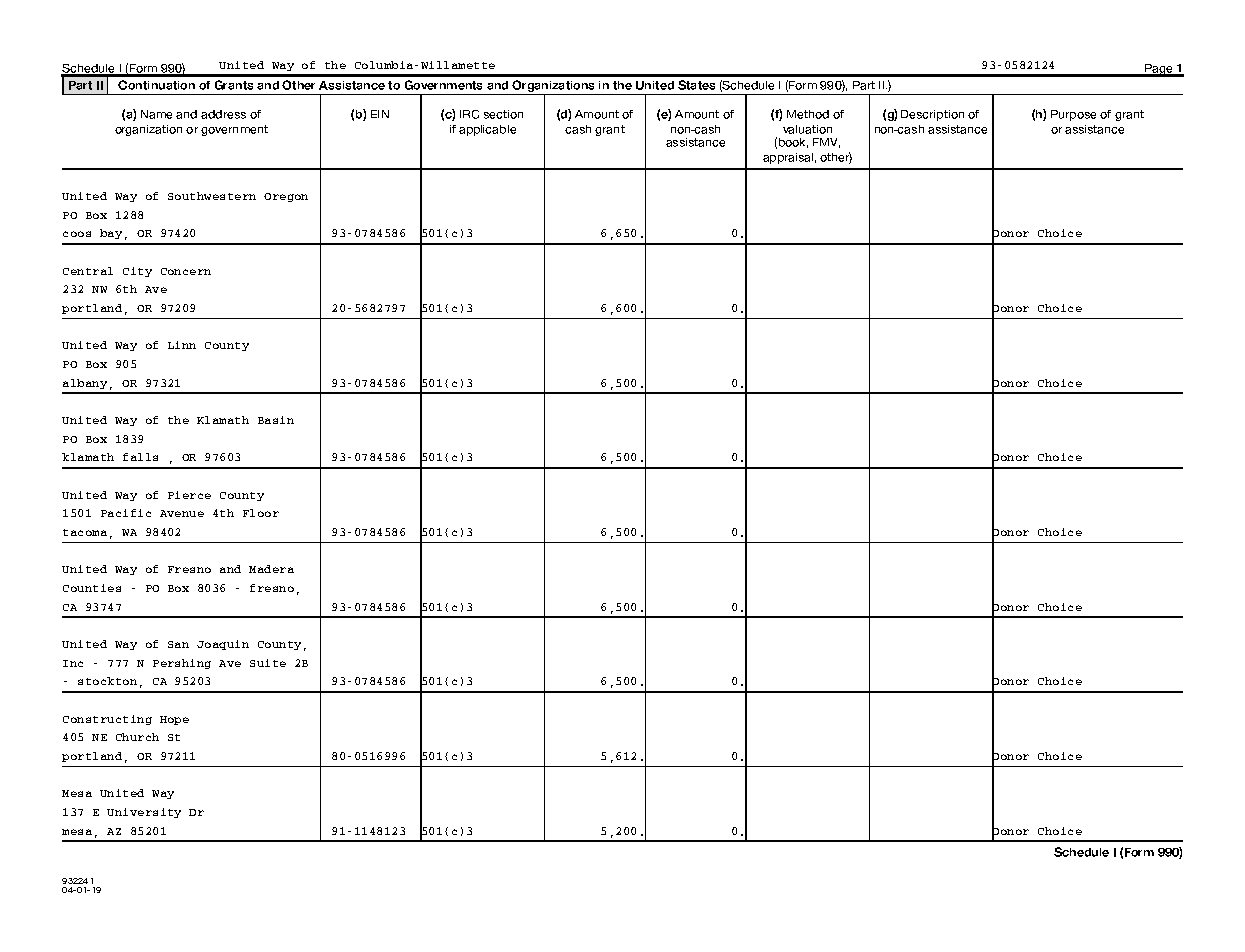  Describe the element at coordinates (261, 513) in the page. I see `Floor` at that location.
